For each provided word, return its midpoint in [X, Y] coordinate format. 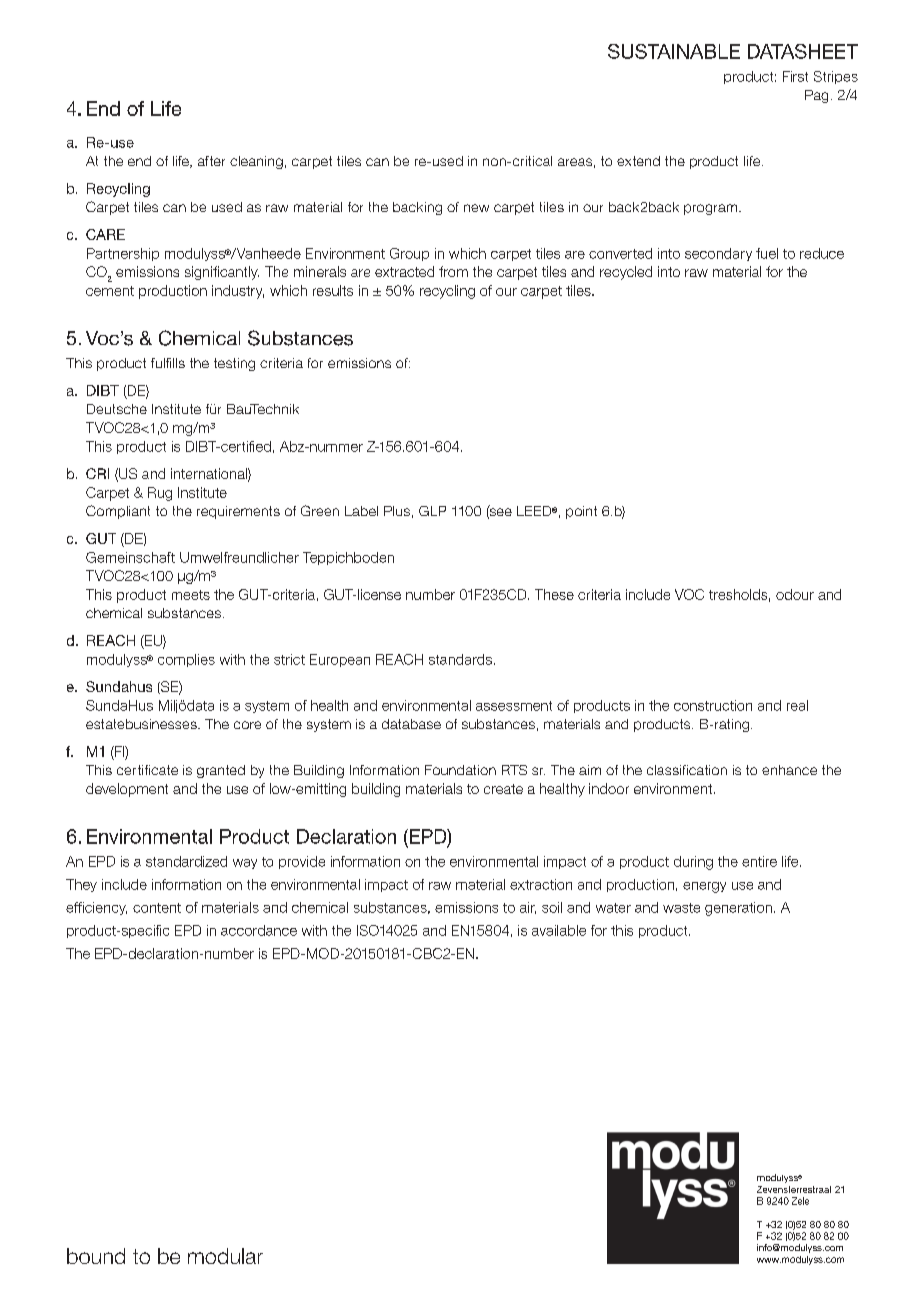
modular [225, 1256]
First [795, 76]
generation [738, 909]
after [211, 161]
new [476, 208]
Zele [800, 1201]
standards [460, 659]
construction [713, 705]
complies [186, 660]
